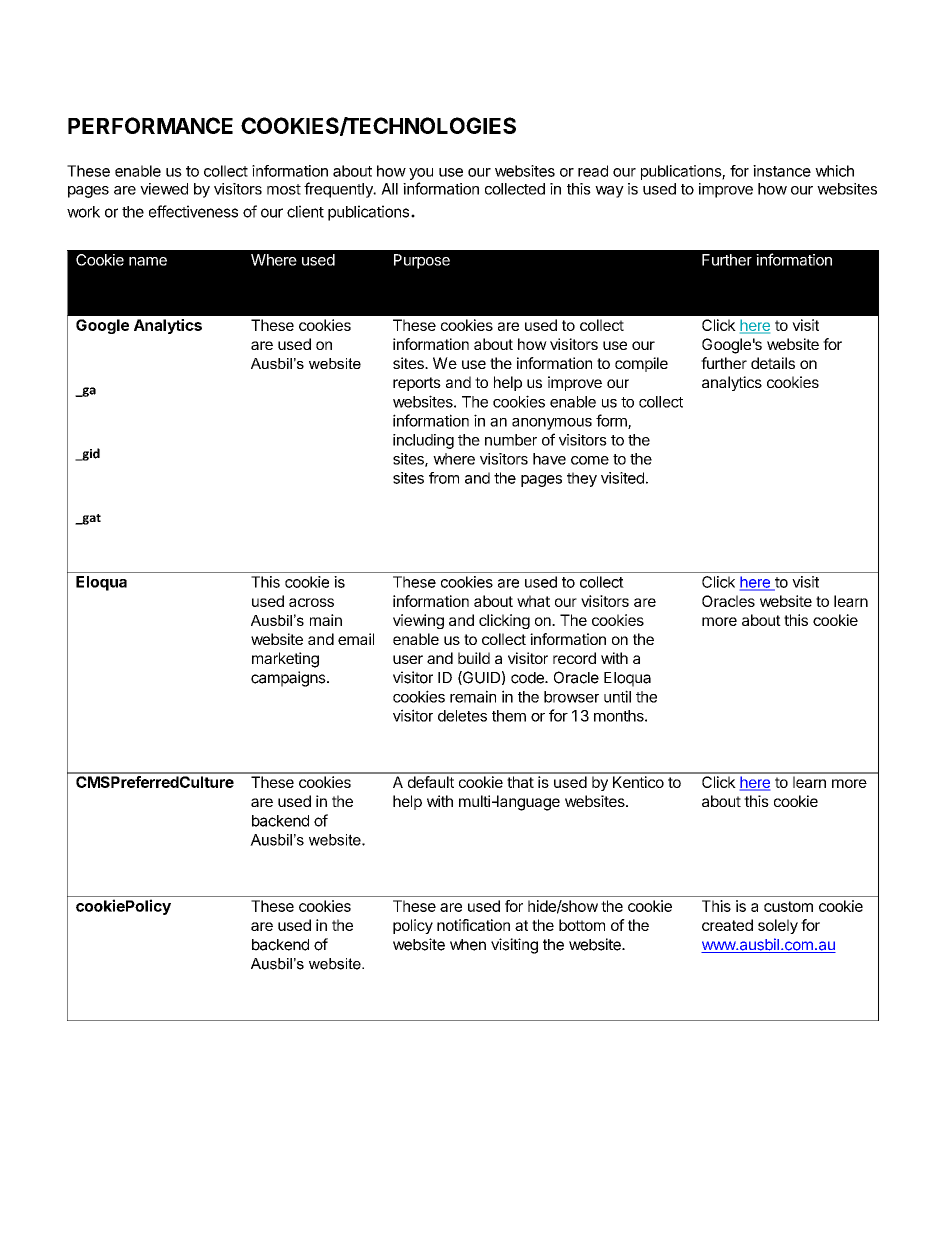 This image has height=1233, width=952. I want to click on when, so click(468, 945).
